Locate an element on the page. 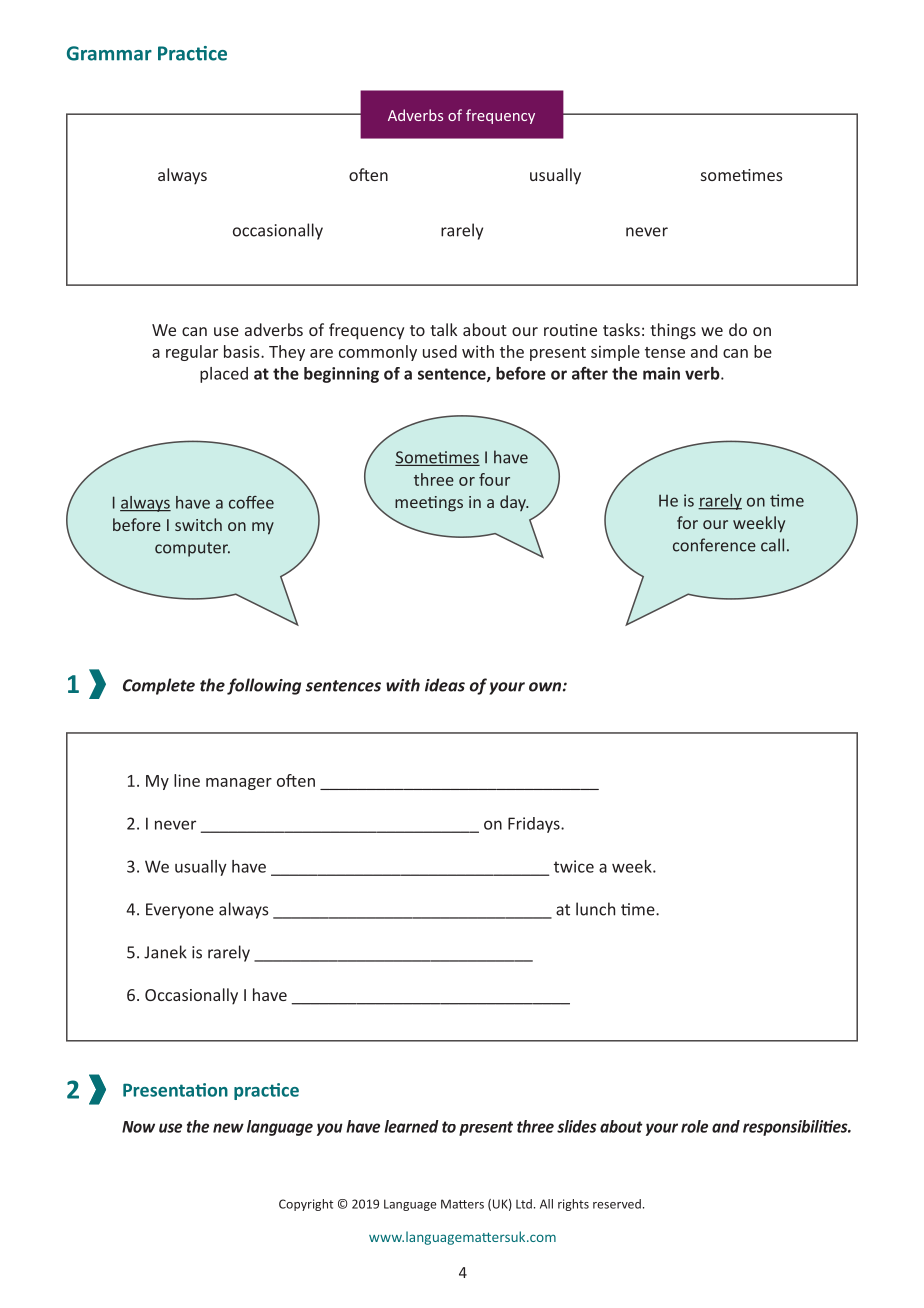 This document has height=1308, width=924. lunch is located at coordinates (595, 909).
